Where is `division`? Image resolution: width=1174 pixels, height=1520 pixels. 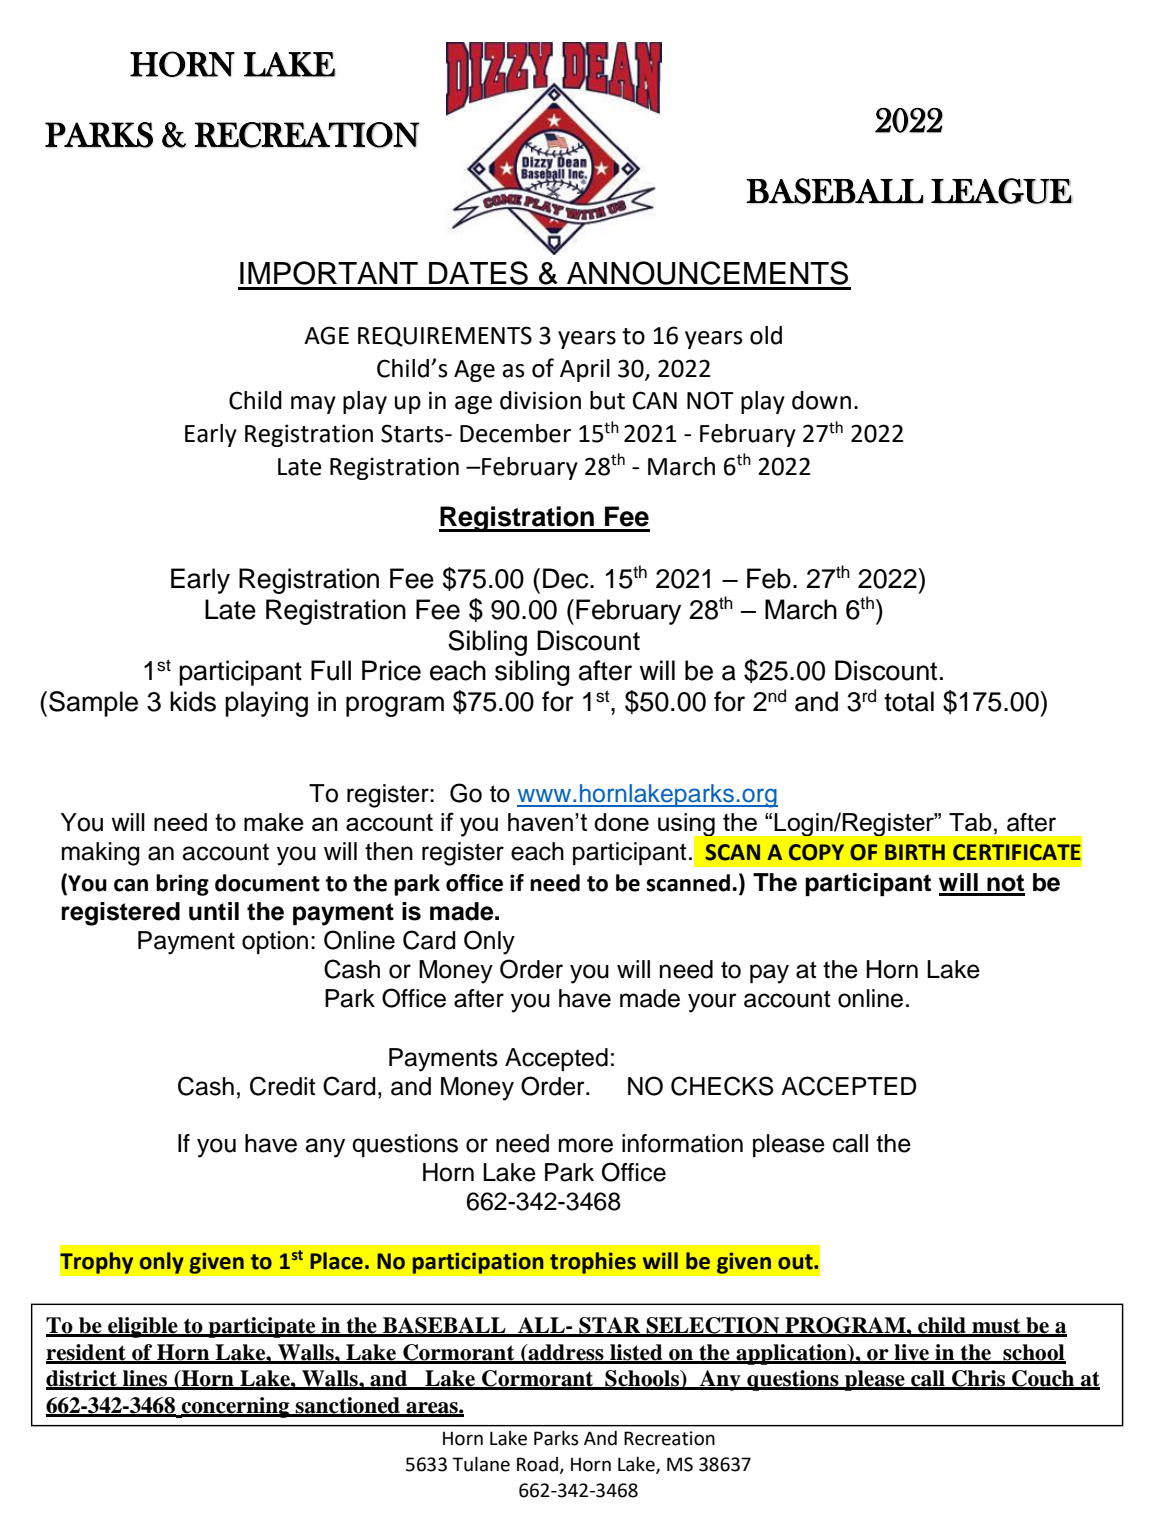 division is located at coordinates (540, 400).
